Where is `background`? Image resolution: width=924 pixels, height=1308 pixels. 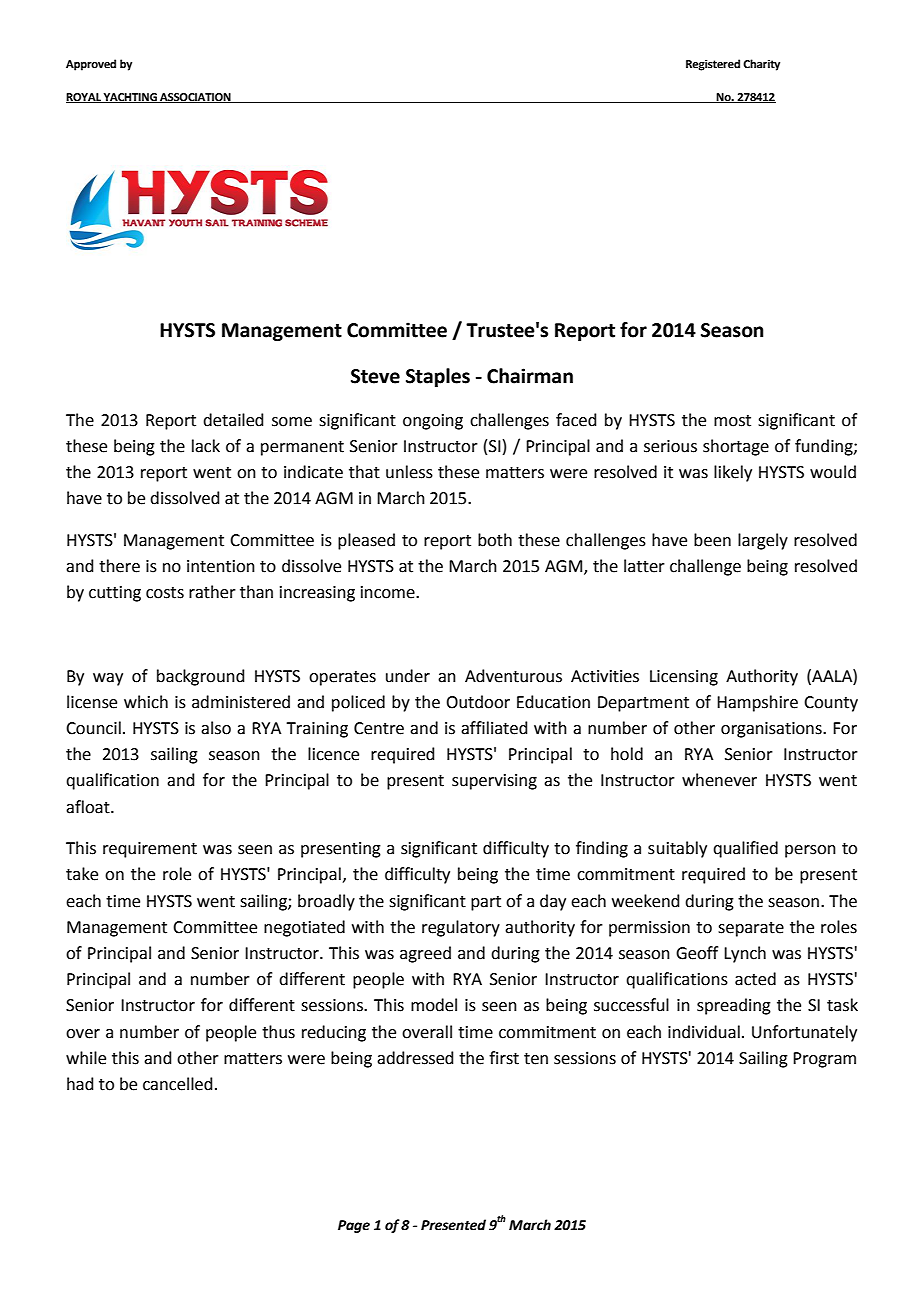 background is located at coordinates (201, 677).
